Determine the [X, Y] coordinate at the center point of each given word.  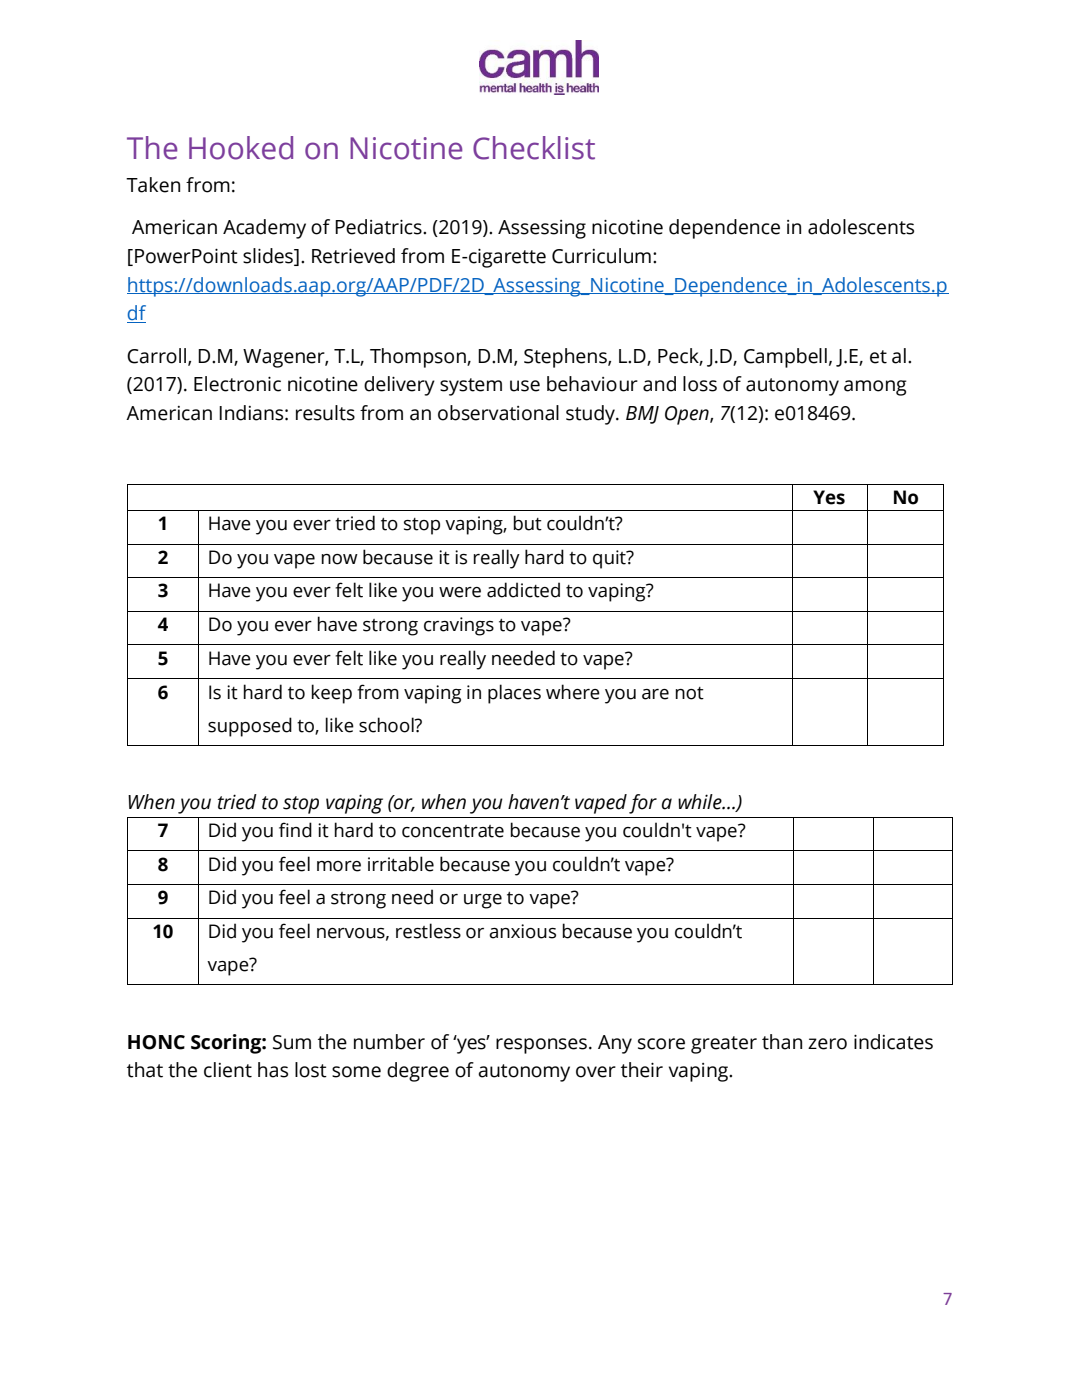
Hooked [241, 148]
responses [541, 1046]
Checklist [534, 148]
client [228, 1070]
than [782, 1042]
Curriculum [601, 256]
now [339, 559]
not [689, 693]
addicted [523, 590]
